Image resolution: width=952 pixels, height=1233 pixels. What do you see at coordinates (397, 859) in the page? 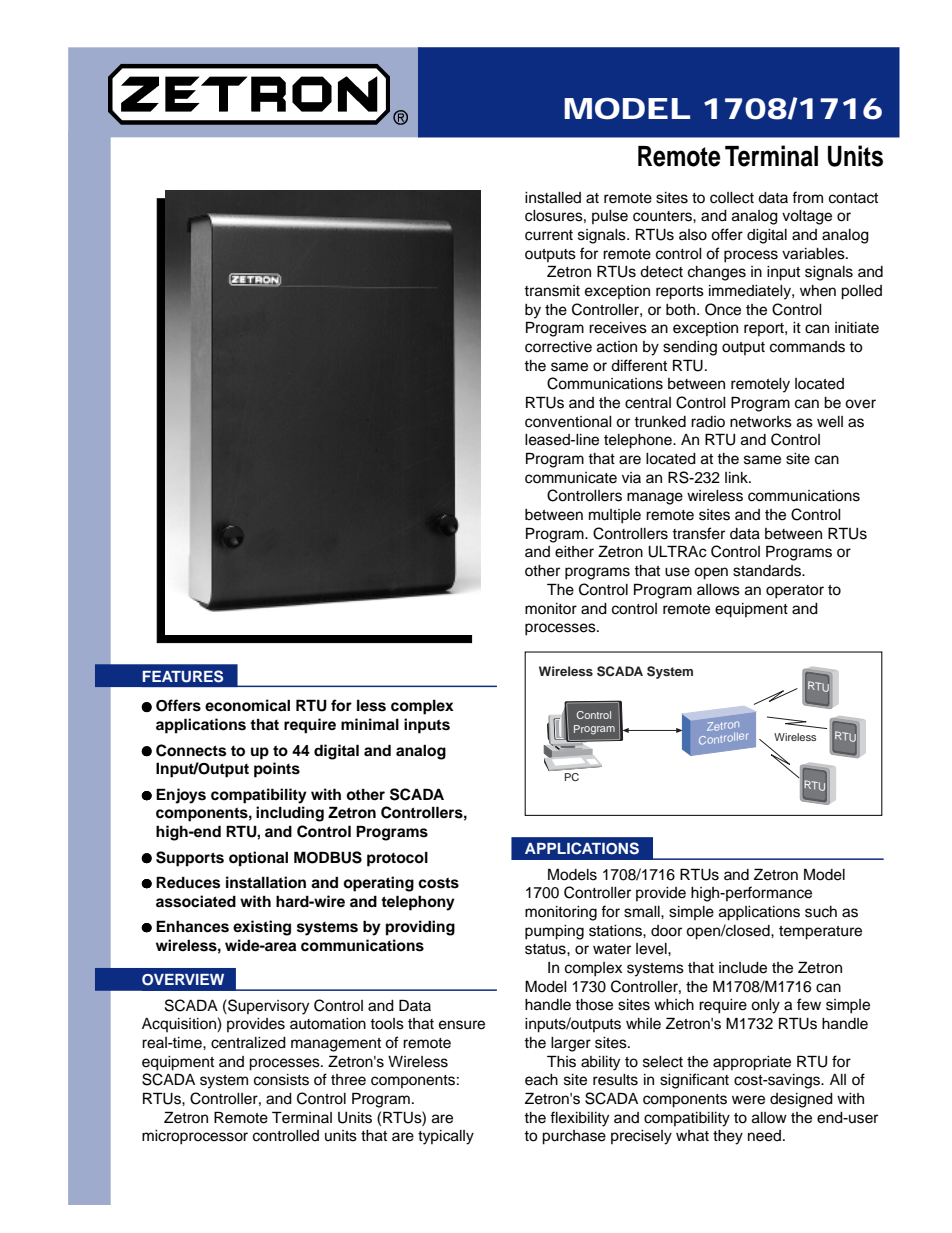
I see `protocol` at bounding box center [397, 859].
